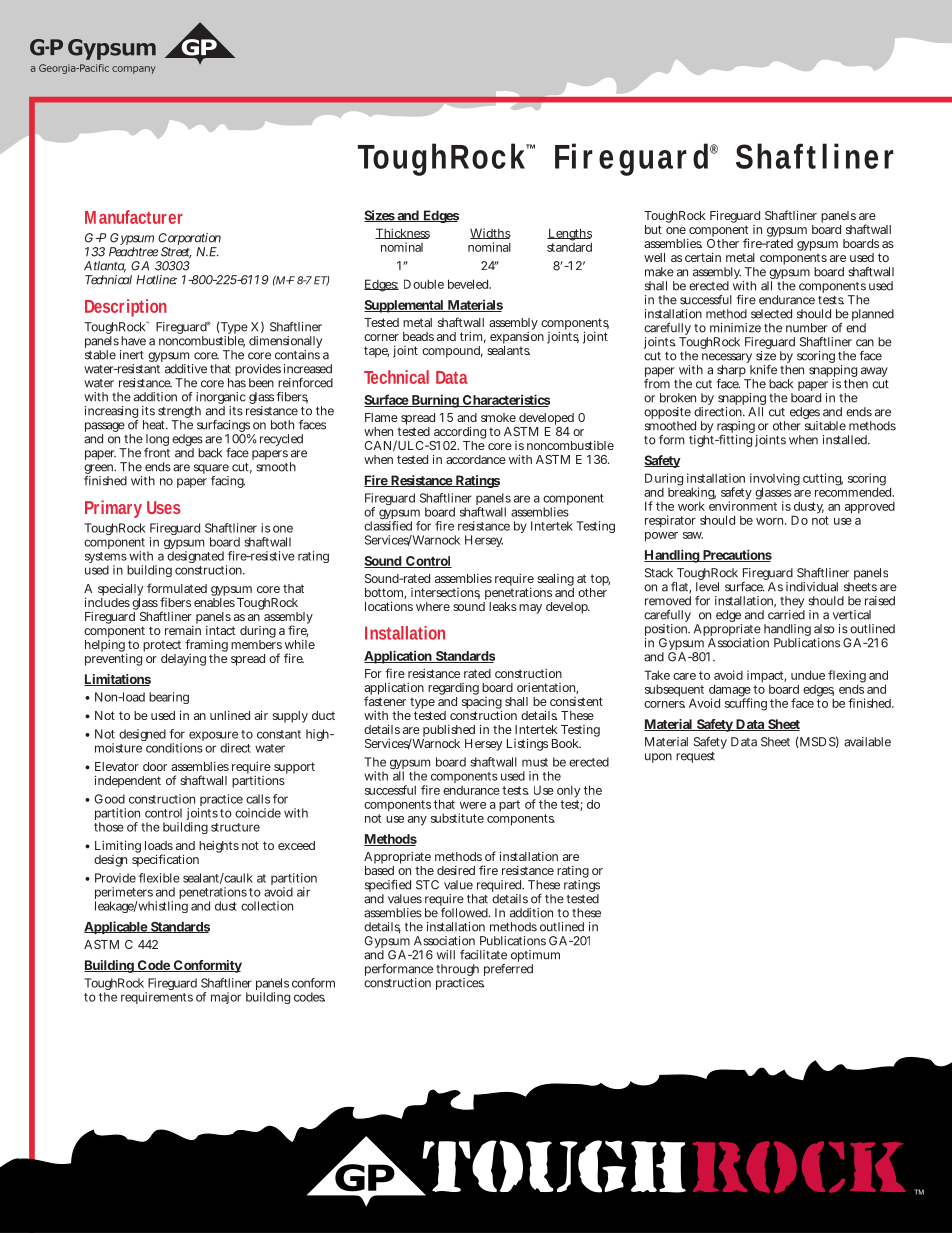 The height and width of the page is (1233, 952). I want to click on certain, so click(703, 257).
